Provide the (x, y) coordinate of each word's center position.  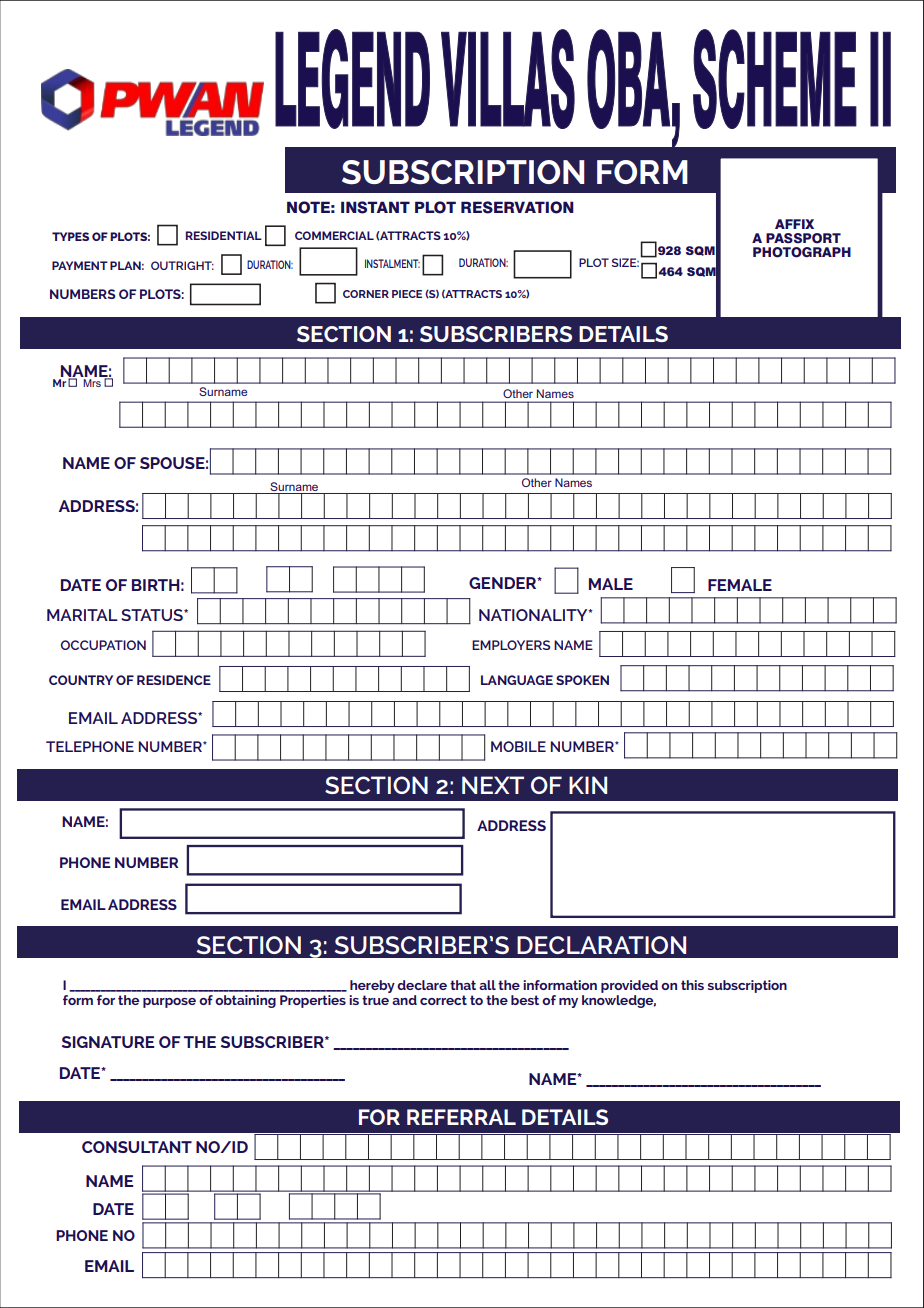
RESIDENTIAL (224, 235)
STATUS (153, 615)
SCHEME (775, 79)
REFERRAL (461, 1117)
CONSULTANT (137, 1147)
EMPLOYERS (511, 645)
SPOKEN (582, 680)
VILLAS (508, 79)
